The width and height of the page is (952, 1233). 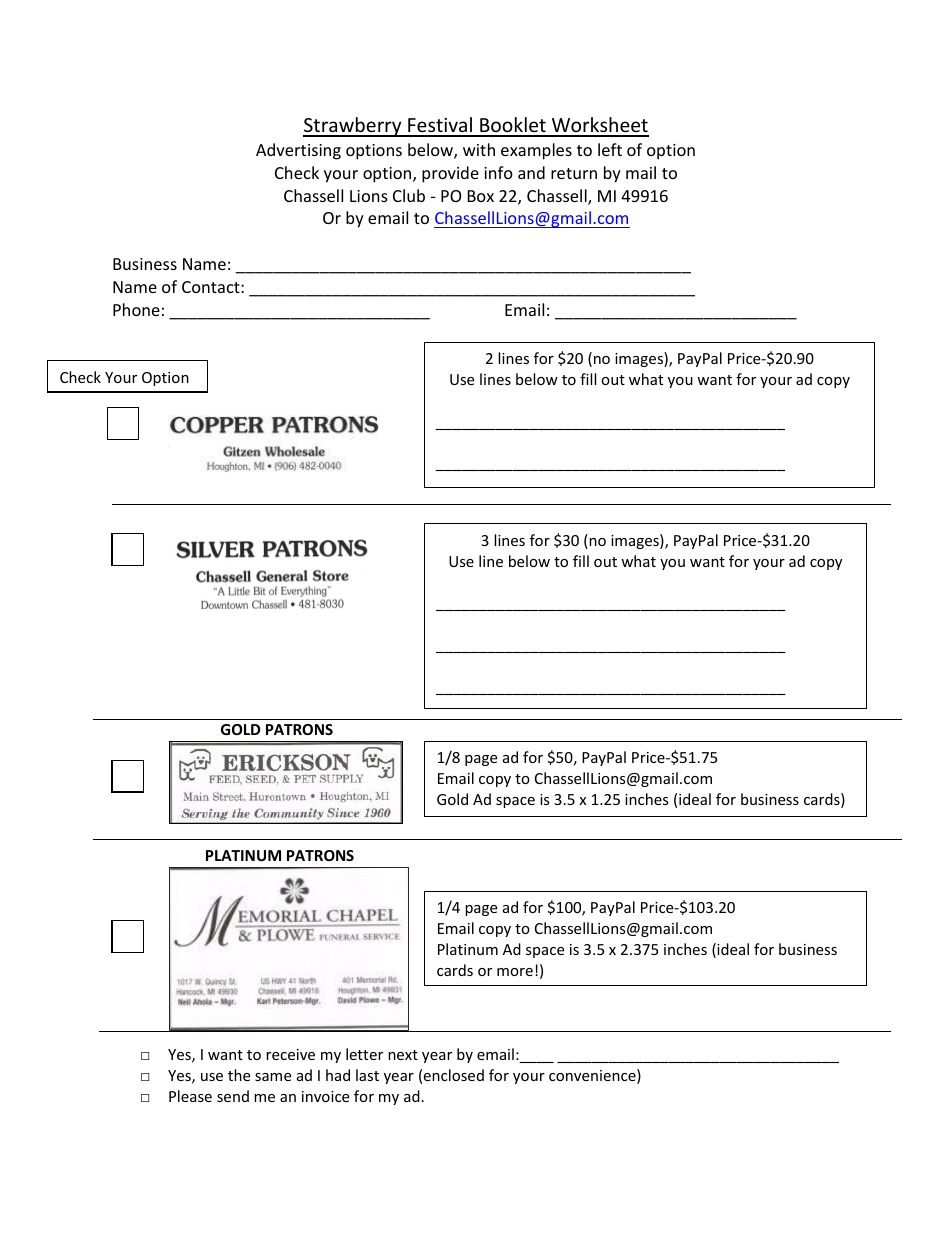 What do you see at coordinates (190, 1096) in the page?
I see `Please` at bounding box center [190, 1096].
